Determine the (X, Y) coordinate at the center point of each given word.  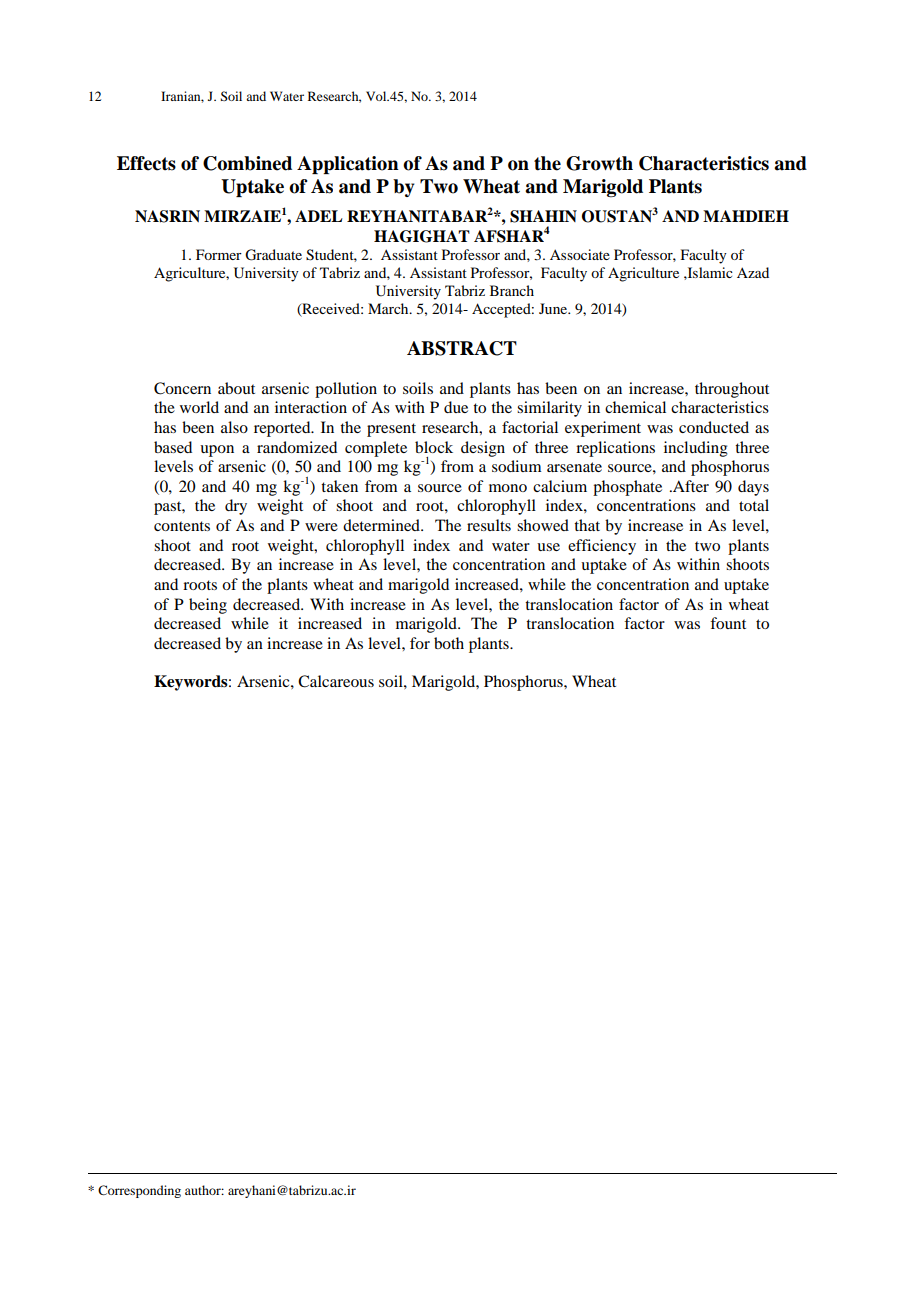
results (489, 525)
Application (348, 165)
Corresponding (139, 1191)
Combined (247, 163)
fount (728, 623)
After (690, 486)
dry (236, 507)
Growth (599, 163)
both (449, 643)
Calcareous (336, 681)
